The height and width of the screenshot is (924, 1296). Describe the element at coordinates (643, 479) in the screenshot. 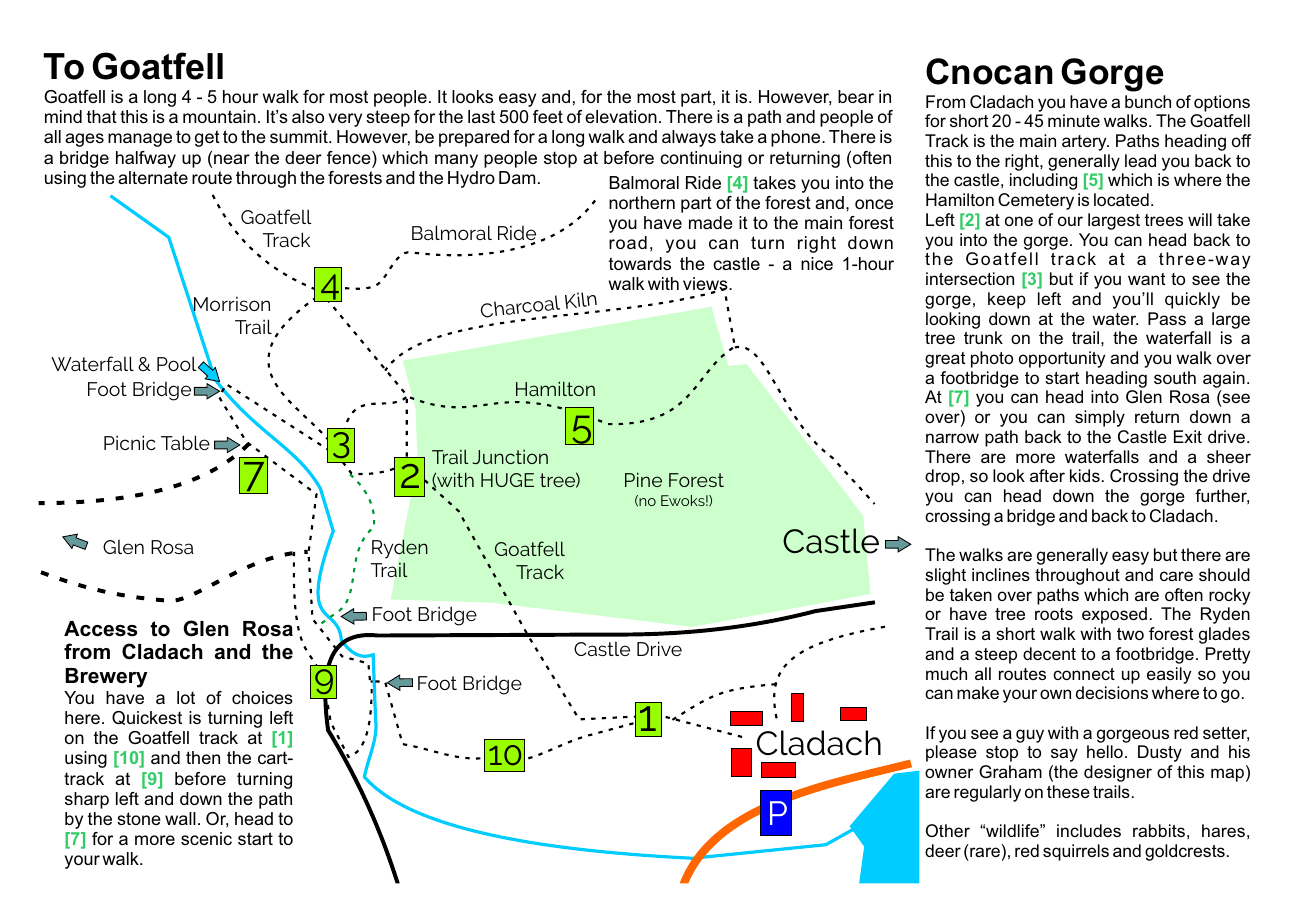

I see `Pine` at that location.
